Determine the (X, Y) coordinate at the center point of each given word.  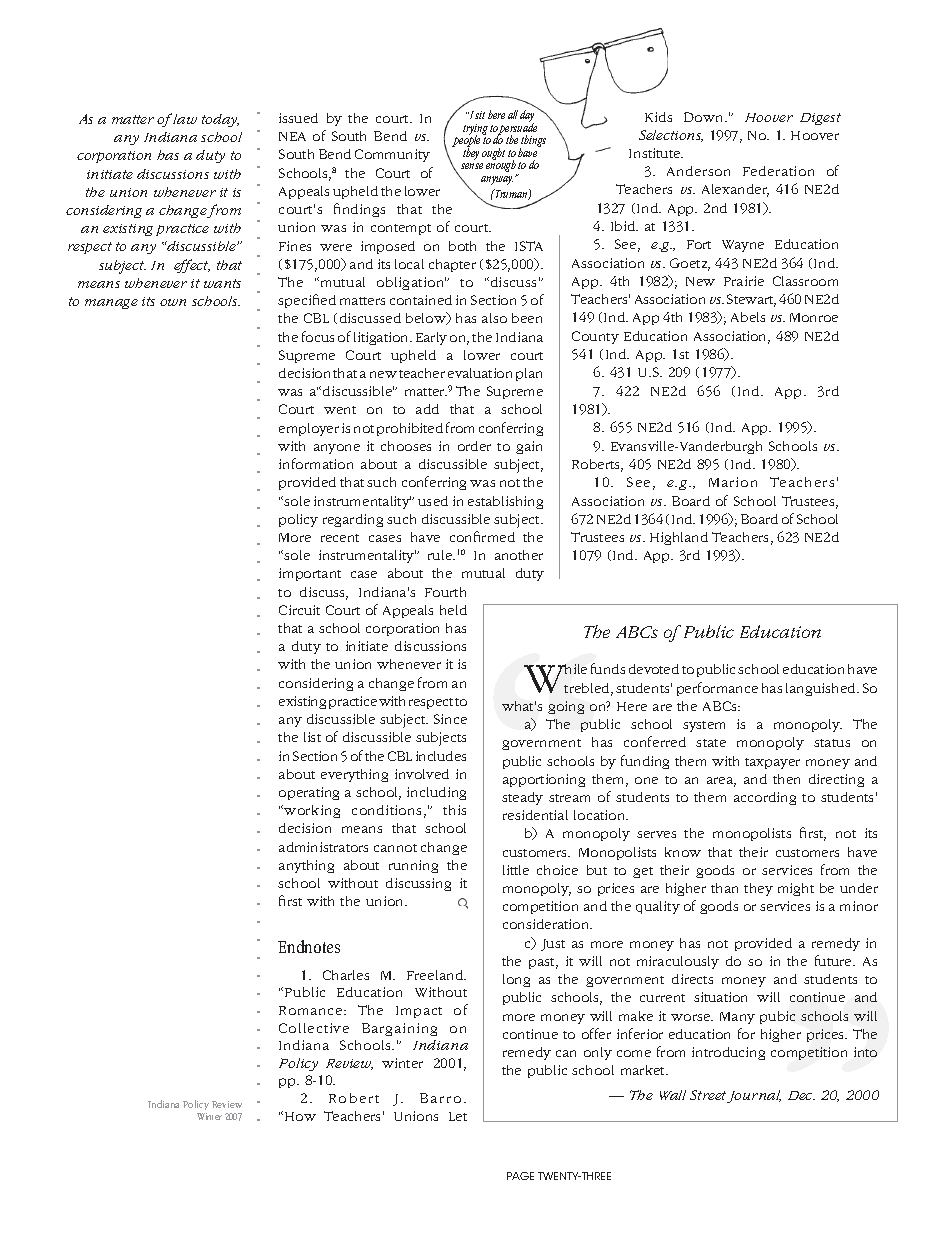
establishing (505, 502)
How (299, 1116)
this (454, 810)
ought (493, 154)
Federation (778, 171)
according (765, 798)
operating (309, 793)
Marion (733, 482)
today (220, 120)
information (316, 463)
